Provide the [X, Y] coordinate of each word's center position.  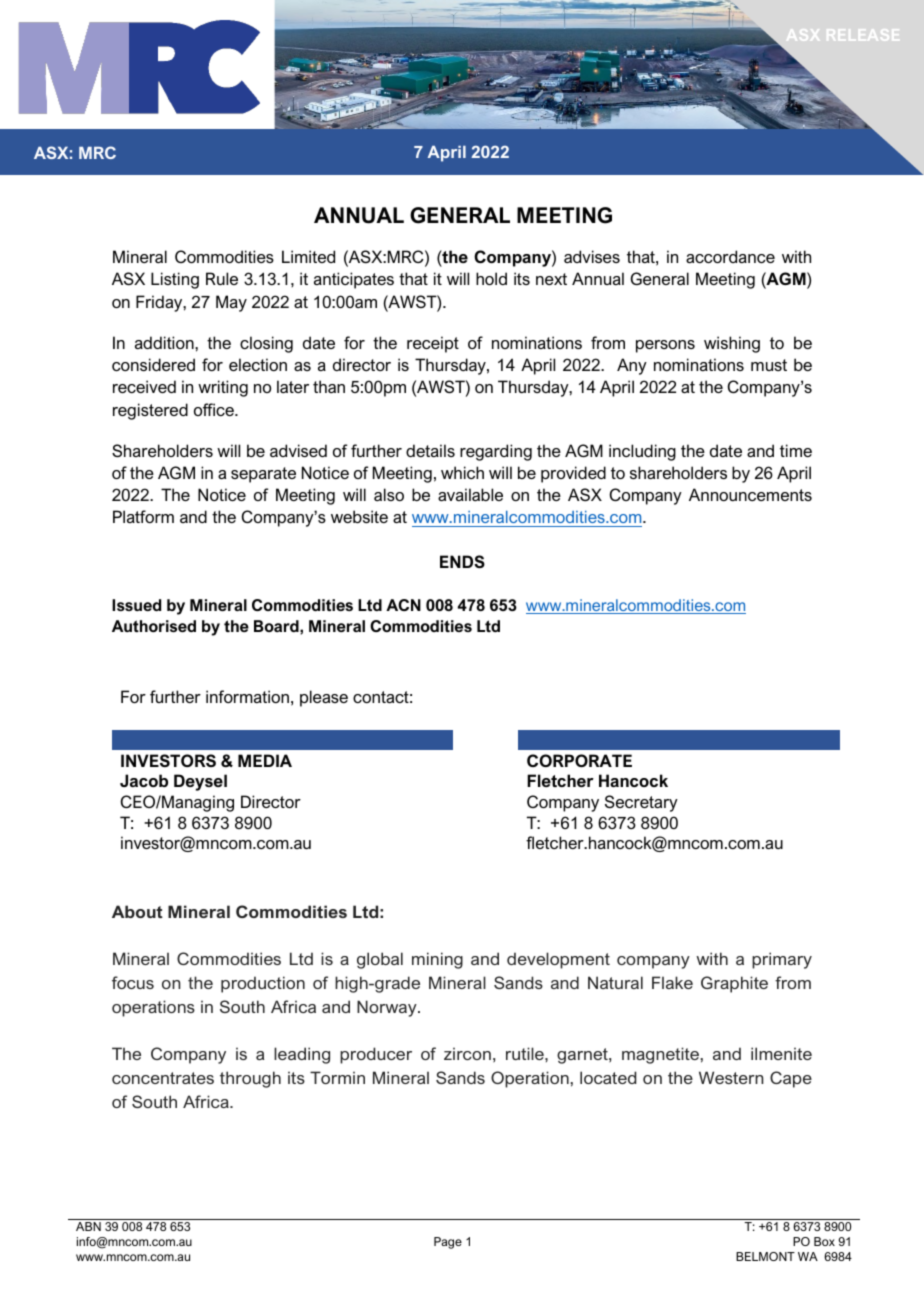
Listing [175, 280]
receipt [433, 344]
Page [448, 1243]
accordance [730, 256]
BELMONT [765, 1256]
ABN [88, 1226]
